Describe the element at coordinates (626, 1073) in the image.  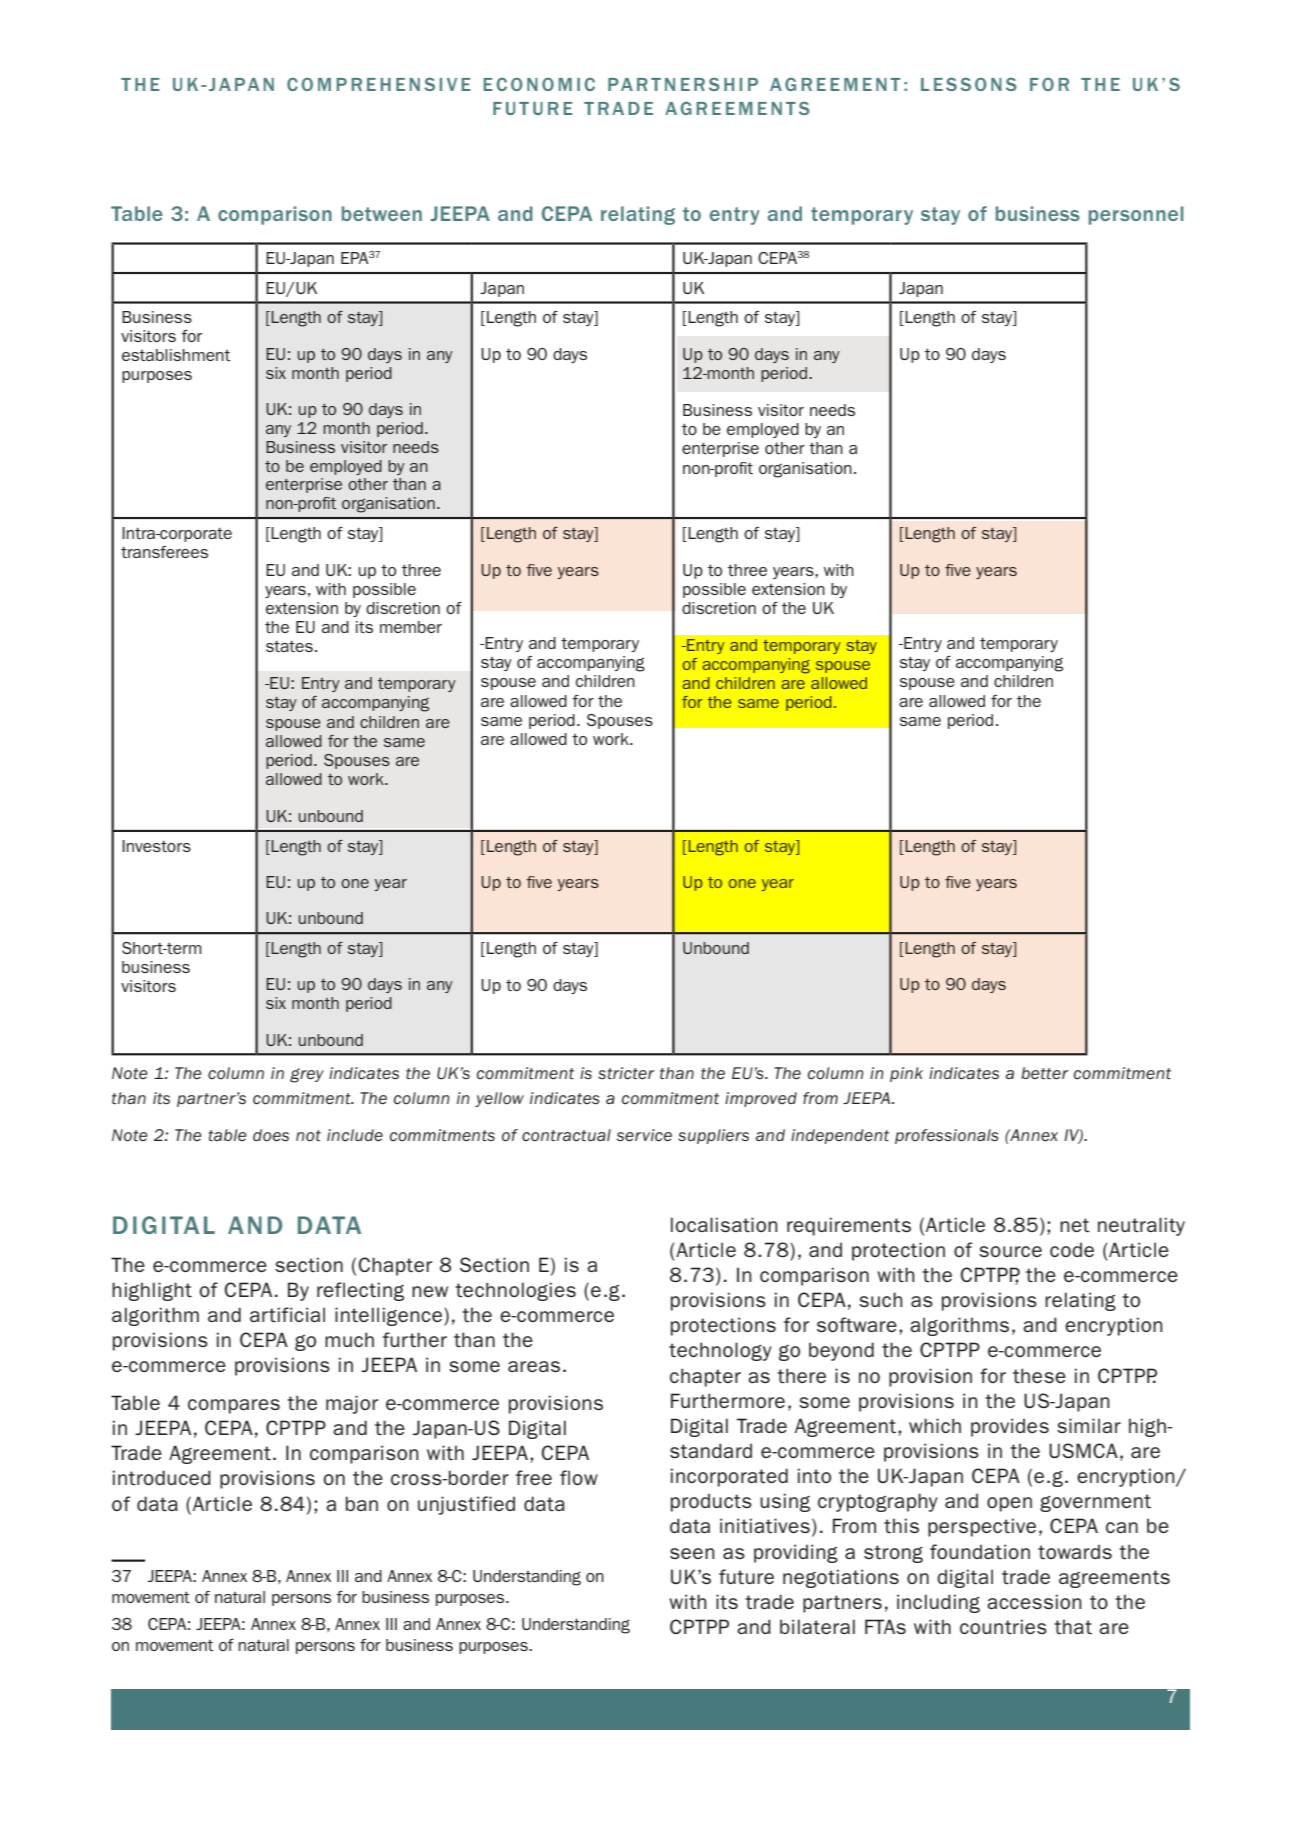
I see `stricter` at that location.
